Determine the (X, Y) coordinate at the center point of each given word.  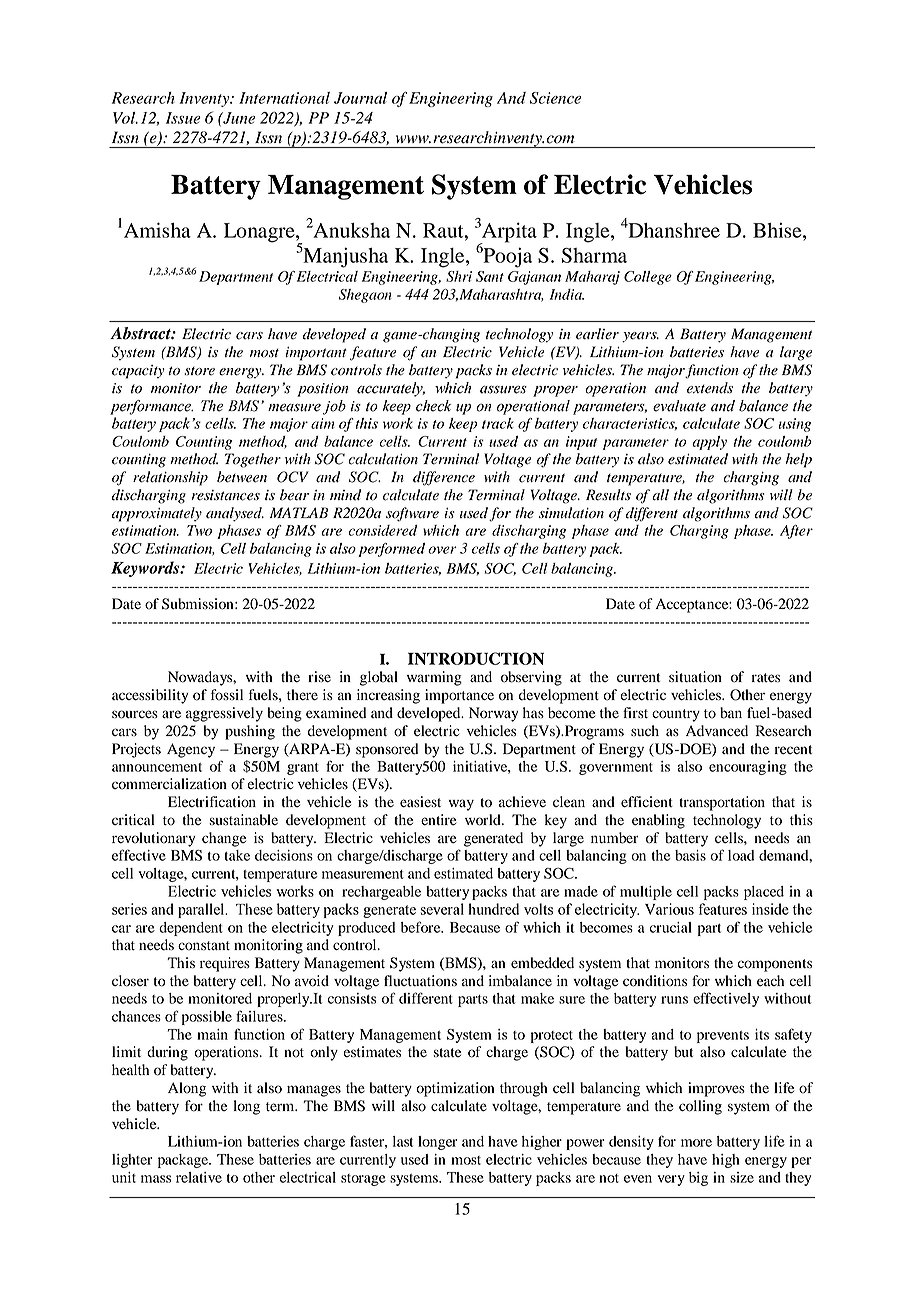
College (648, 278)
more (696, 1143)
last (403, 1141)
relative (199, 1177)
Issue (183, 118)
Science (555, 98)
